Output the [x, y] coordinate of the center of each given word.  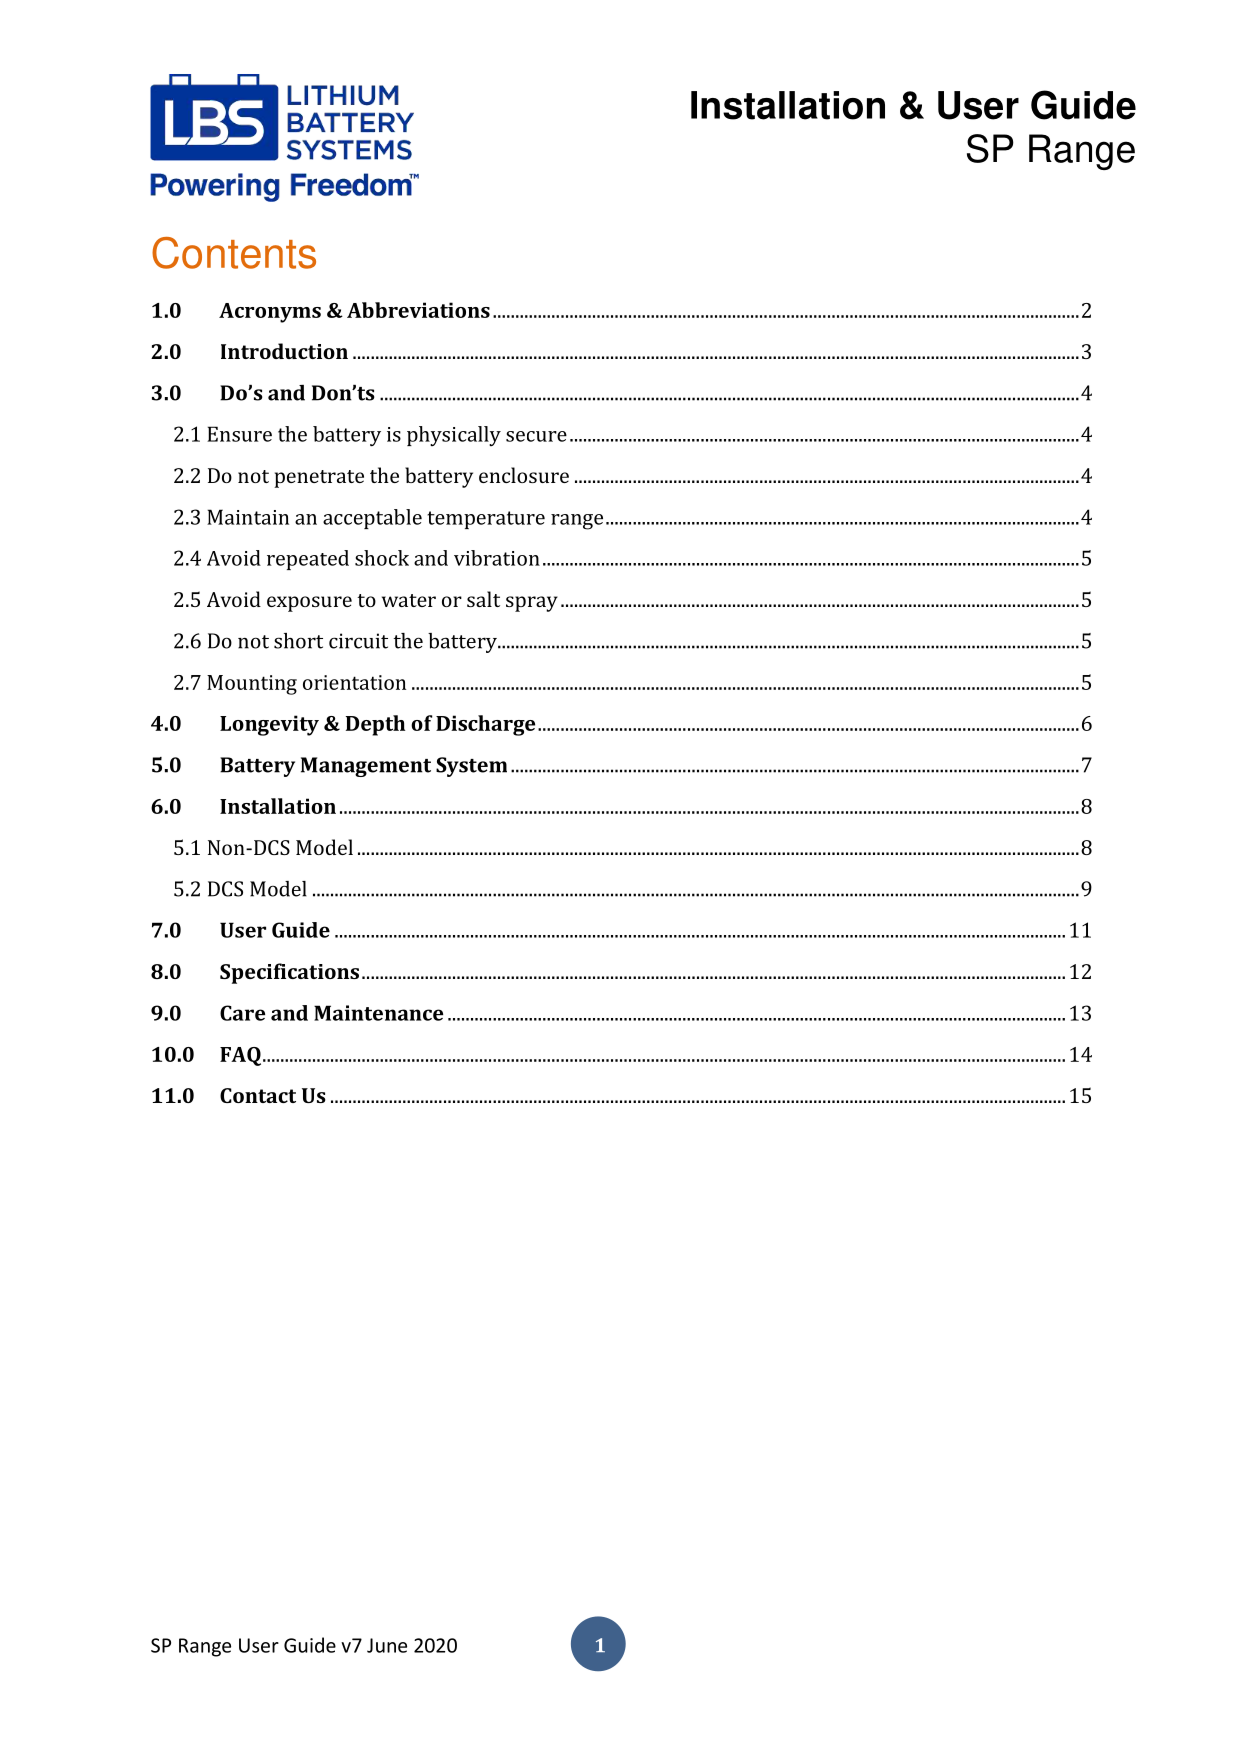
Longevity [269, 725]
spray [532, 604]
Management [366, 767]
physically [454, 436]
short [298, 641]
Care [242, 1013]
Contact [258, 1095]
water [409, 600]
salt [483, 599]
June [387, 1645]
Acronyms [270, 313]
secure [536, 436]
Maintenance [378, 1013]
